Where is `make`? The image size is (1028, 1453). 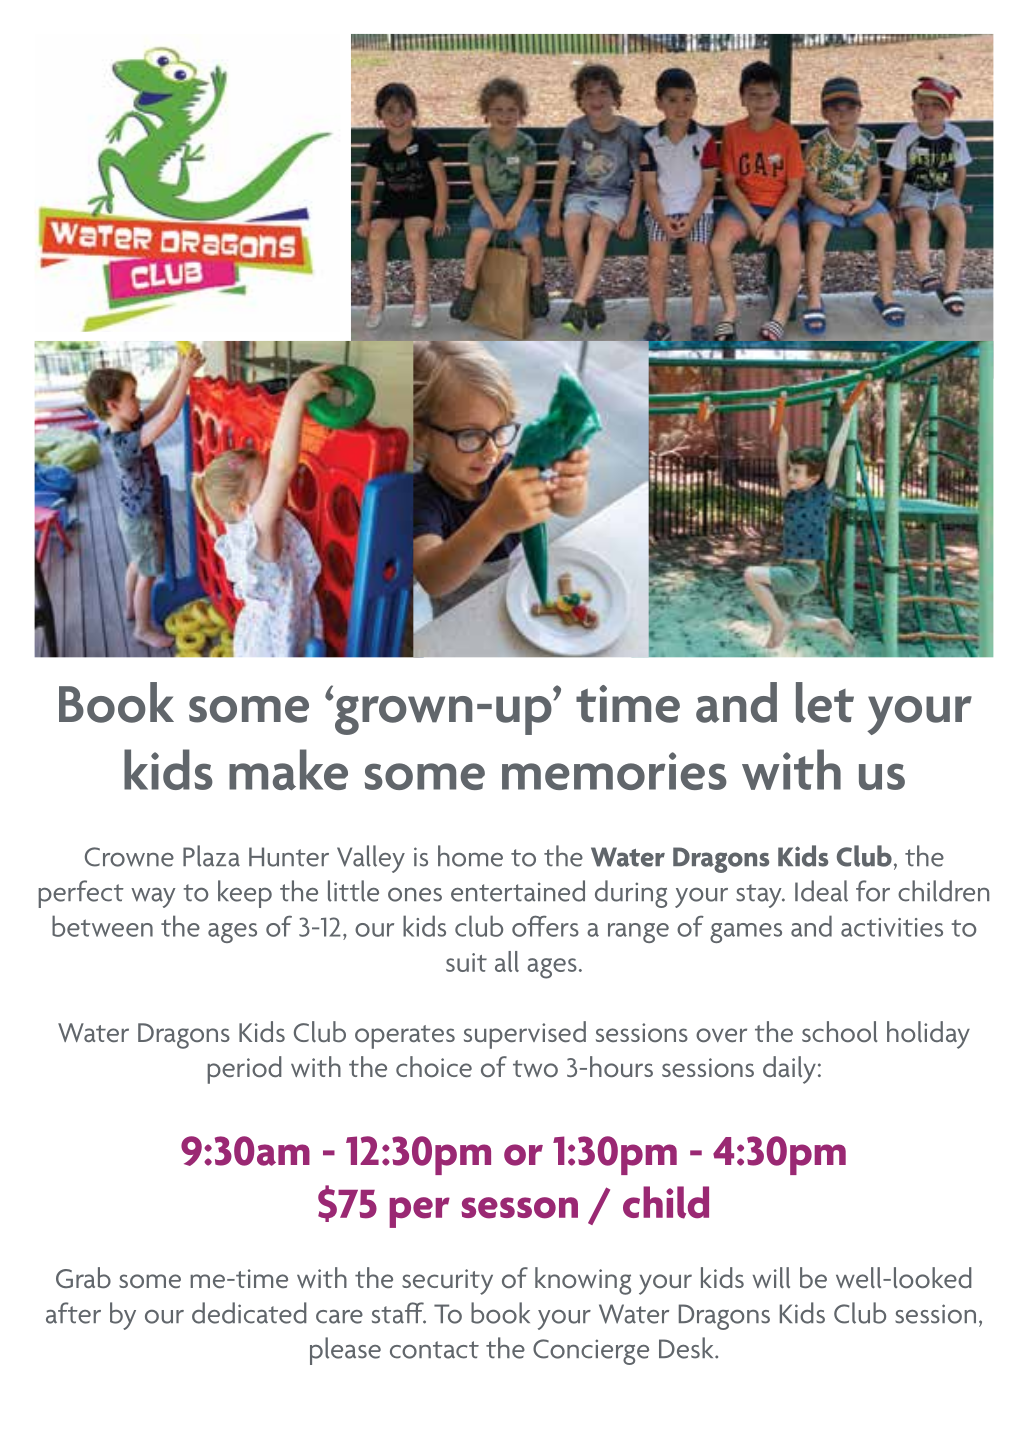 make is located at coordinates (288, 769).
